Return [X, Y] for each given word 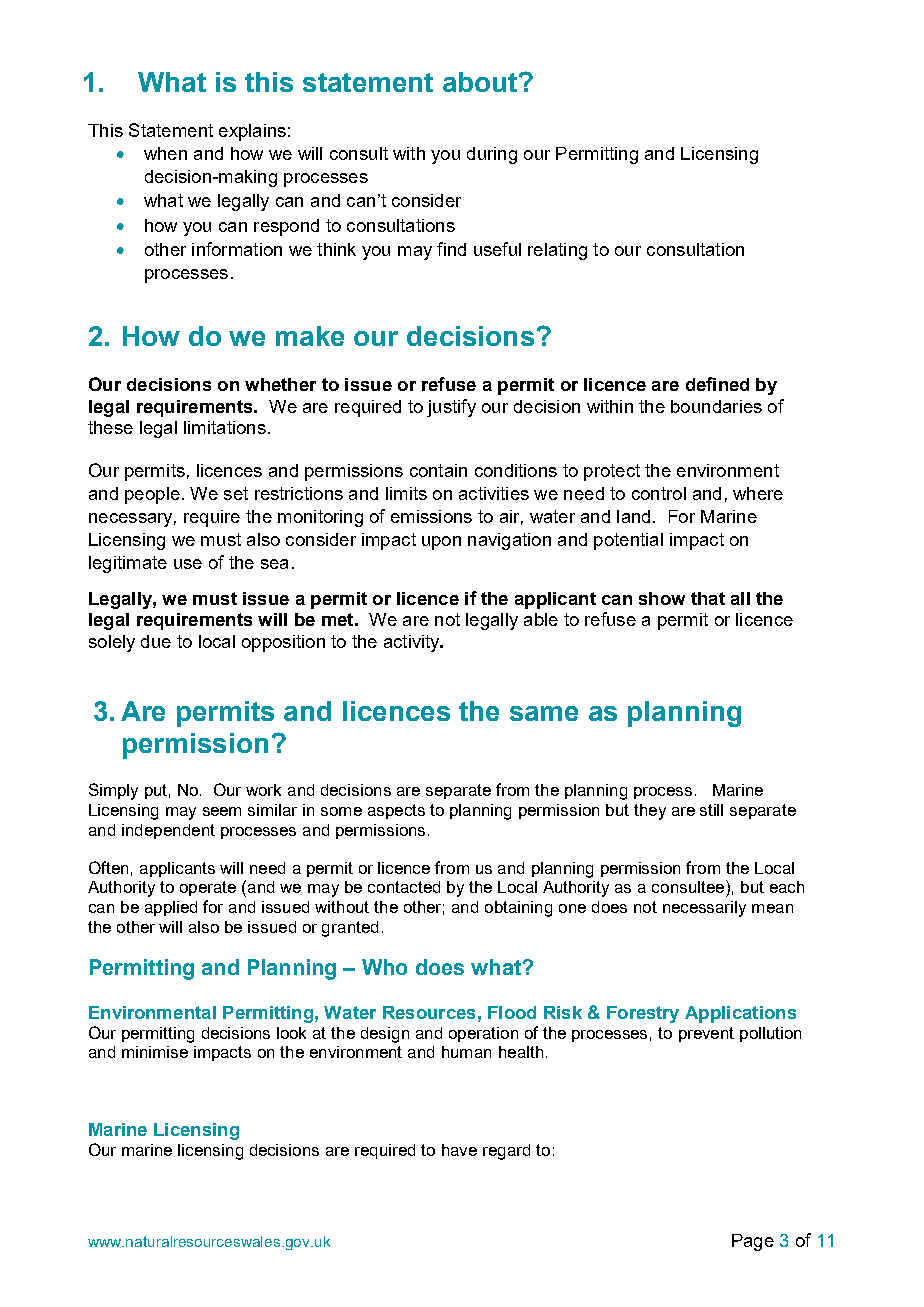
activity [413, 643]
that [708, 598]
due [156, 641]
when [165, 153]
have [459, 1150]
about [481, 82]
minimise [155, 1052]
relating [557, 251]
